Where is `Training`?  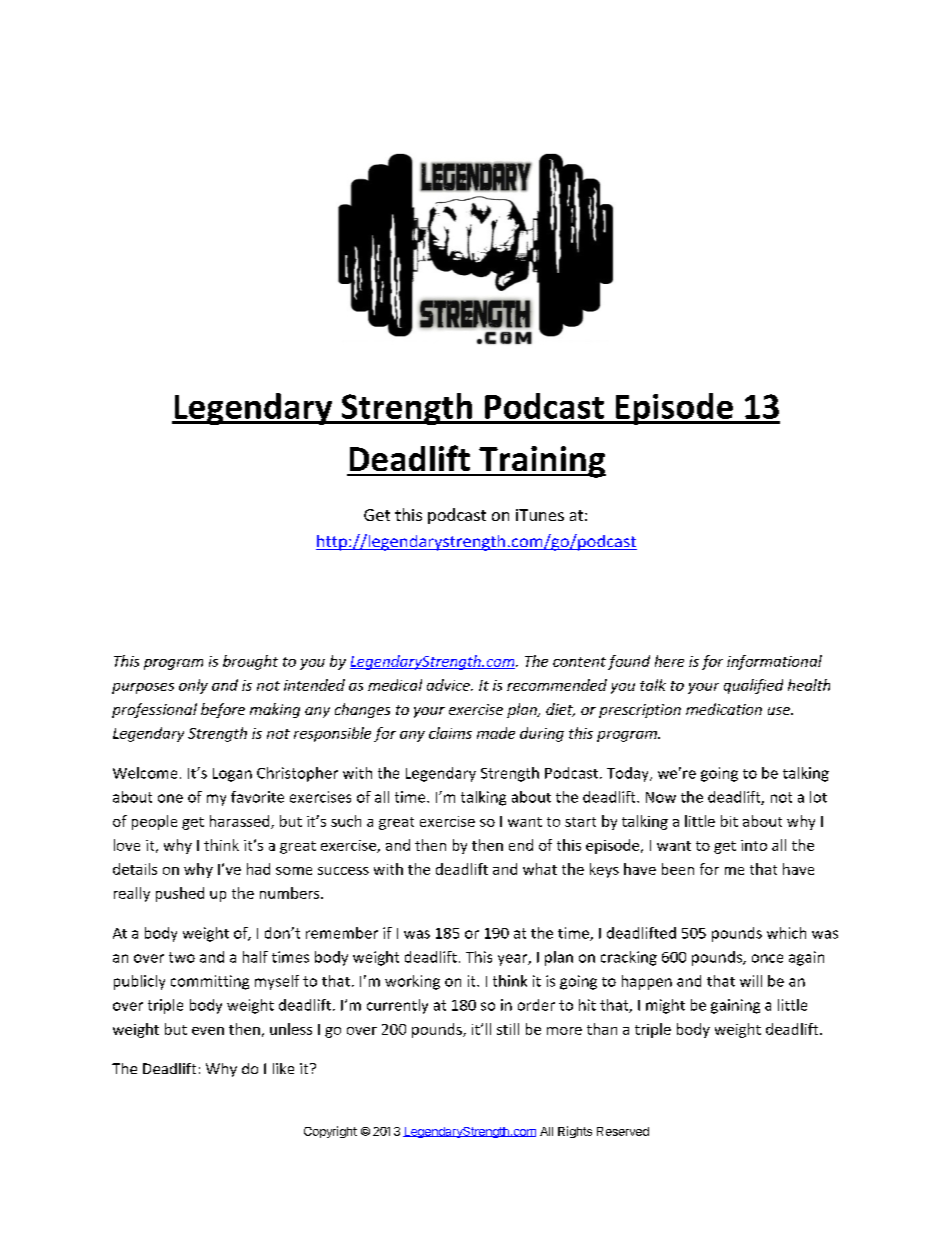
Training is located at coordinates (541, 462).
